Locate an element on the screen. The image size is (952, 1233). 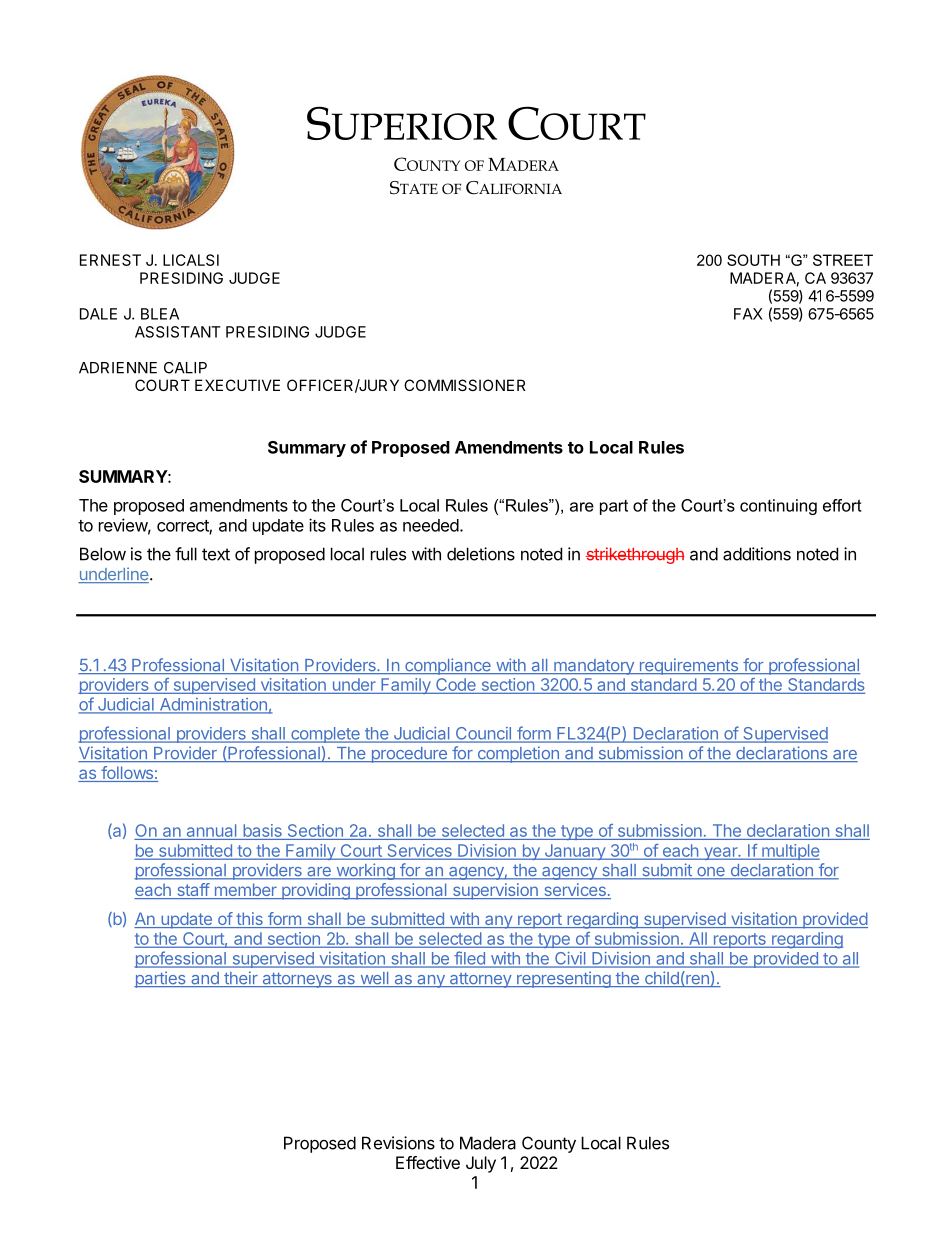
FAX is located at coordinates (748, 314).
